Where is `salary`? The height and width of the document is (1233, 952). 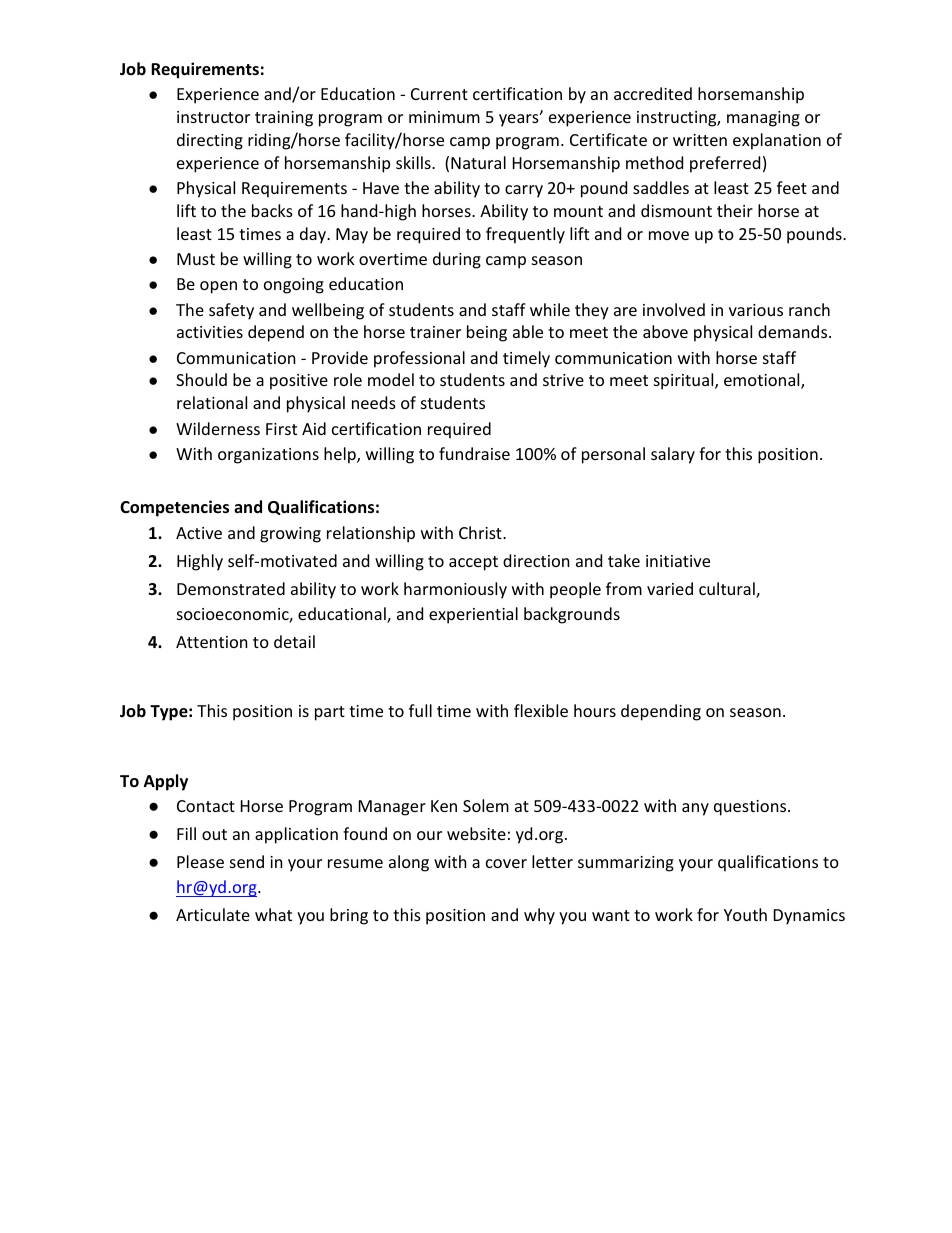
salary is located at coordinates (673, 455).
